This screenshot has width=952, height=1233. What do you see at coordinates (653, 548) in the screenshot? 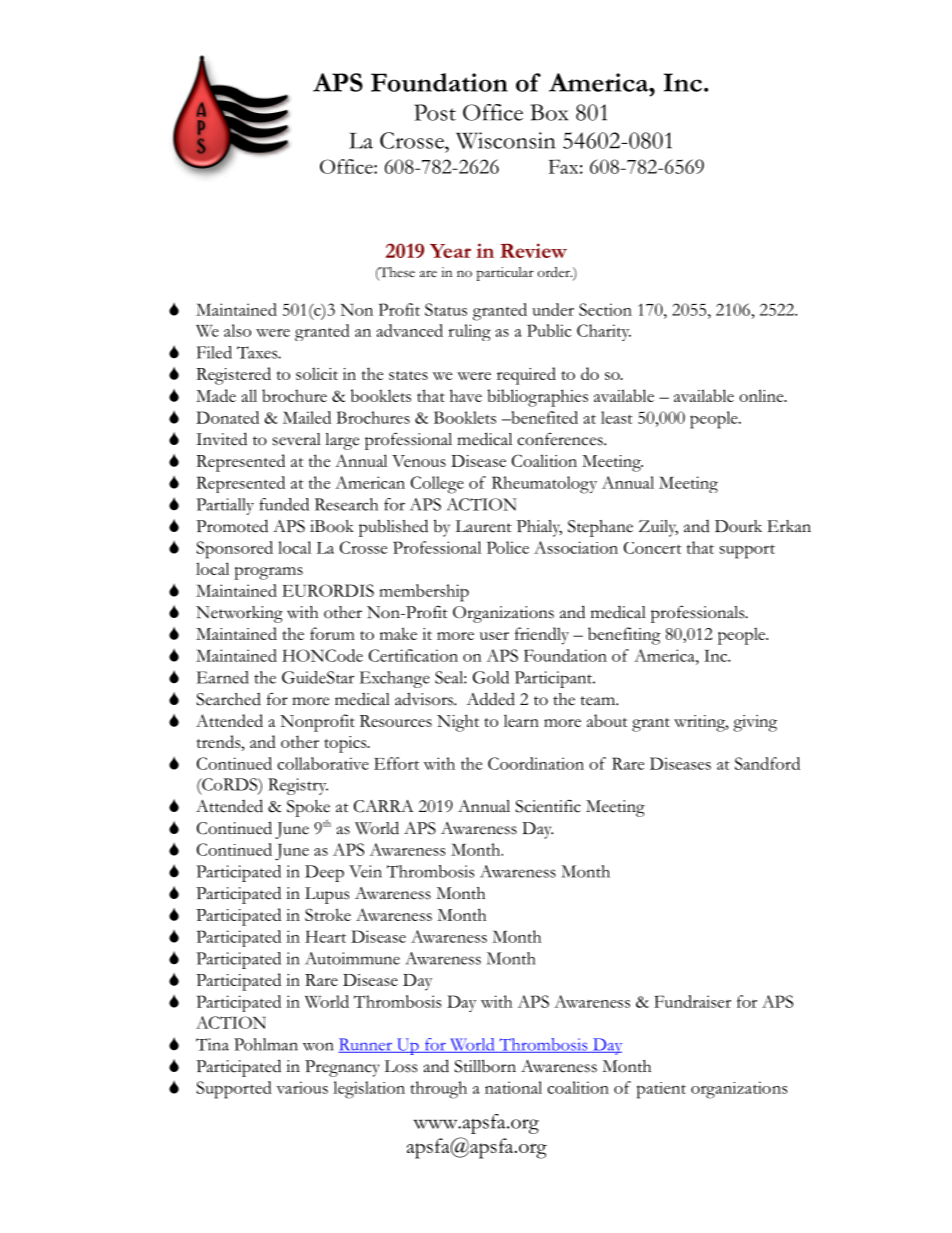
I see `Concert` at bounding box center [653, 548].
